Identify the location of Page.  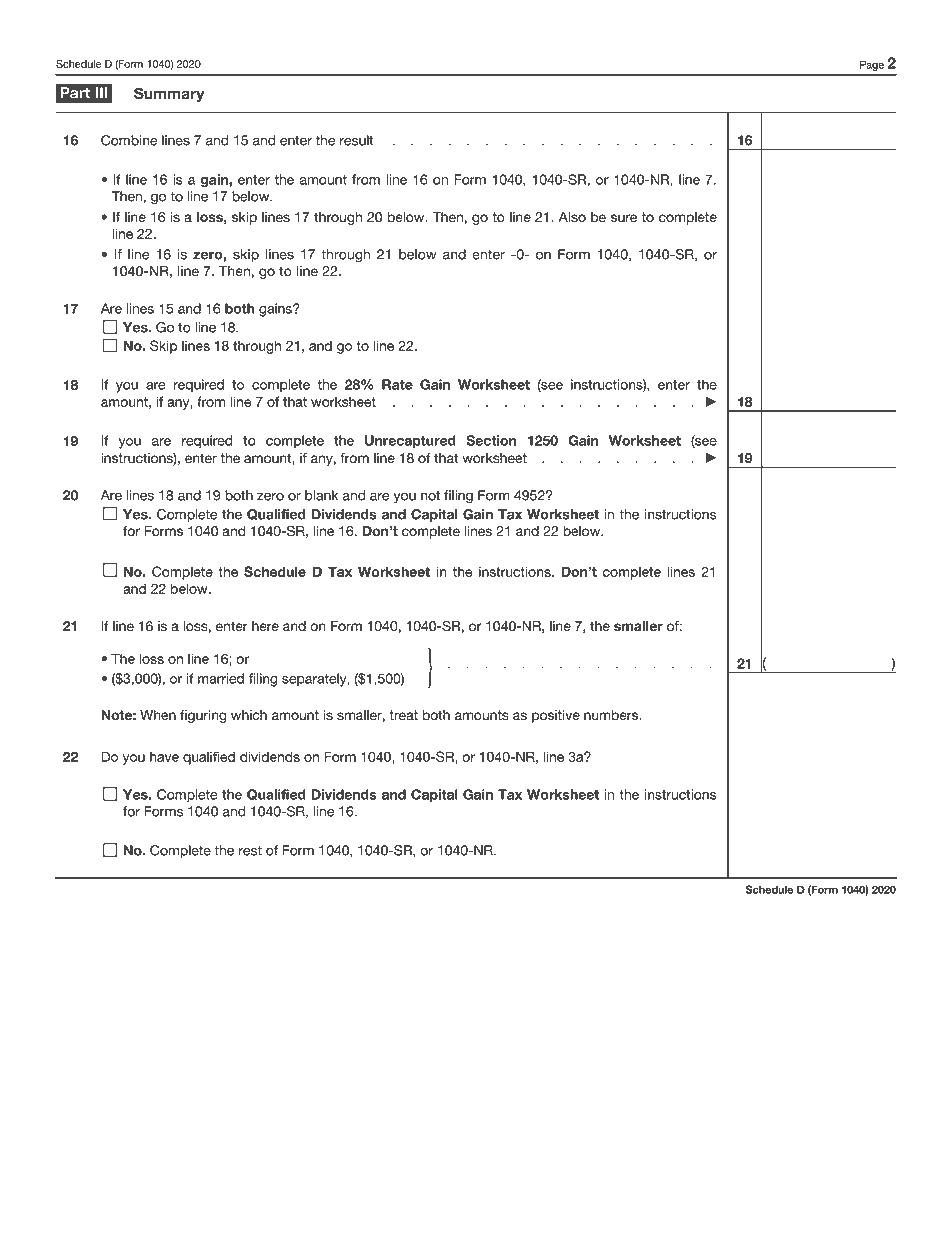
(872, 65).
